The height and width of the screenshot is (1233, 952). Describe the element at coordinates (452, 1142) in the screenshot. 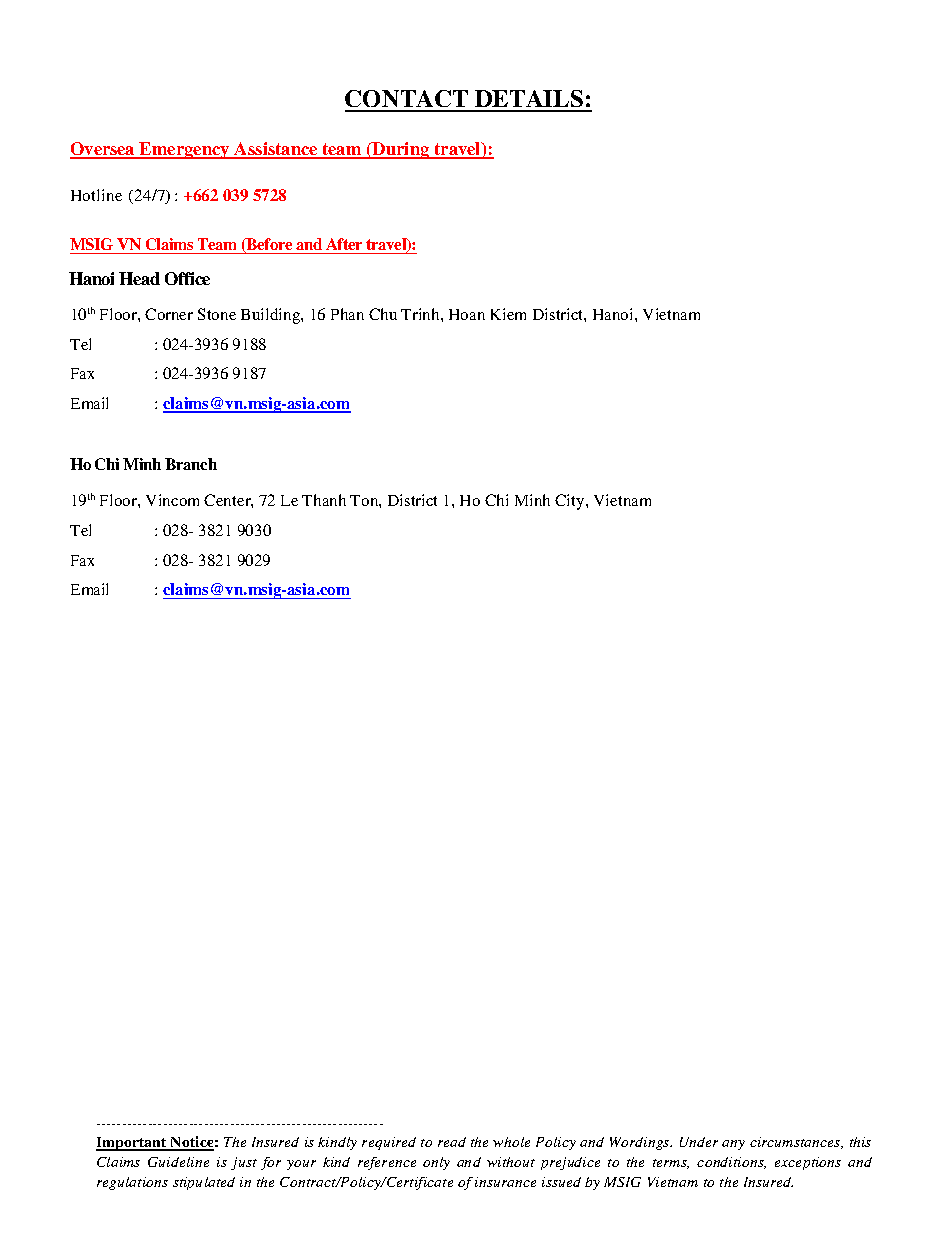

I see `read` at that location.
